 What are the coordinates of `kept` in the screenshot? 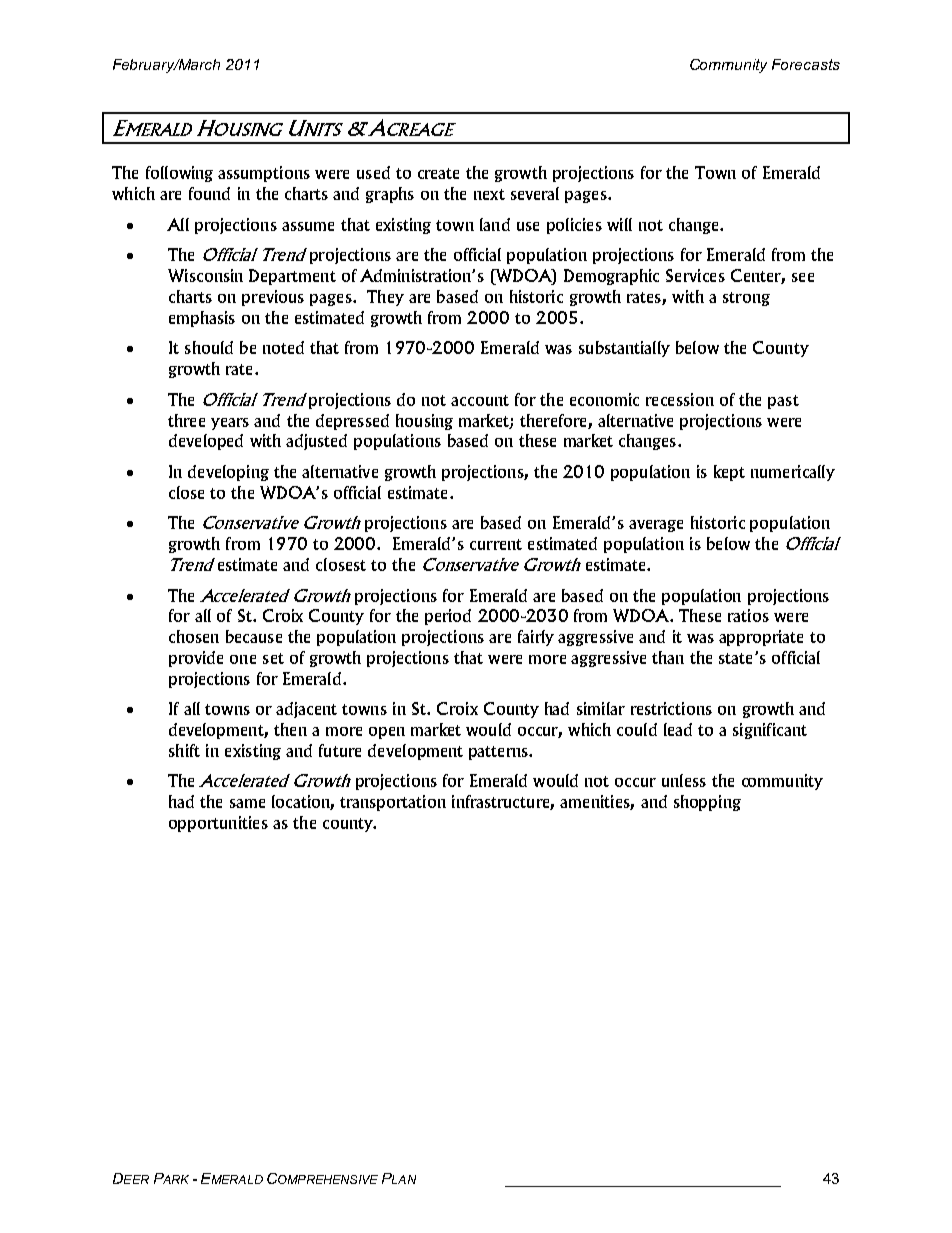 It's located at (729, 473).
